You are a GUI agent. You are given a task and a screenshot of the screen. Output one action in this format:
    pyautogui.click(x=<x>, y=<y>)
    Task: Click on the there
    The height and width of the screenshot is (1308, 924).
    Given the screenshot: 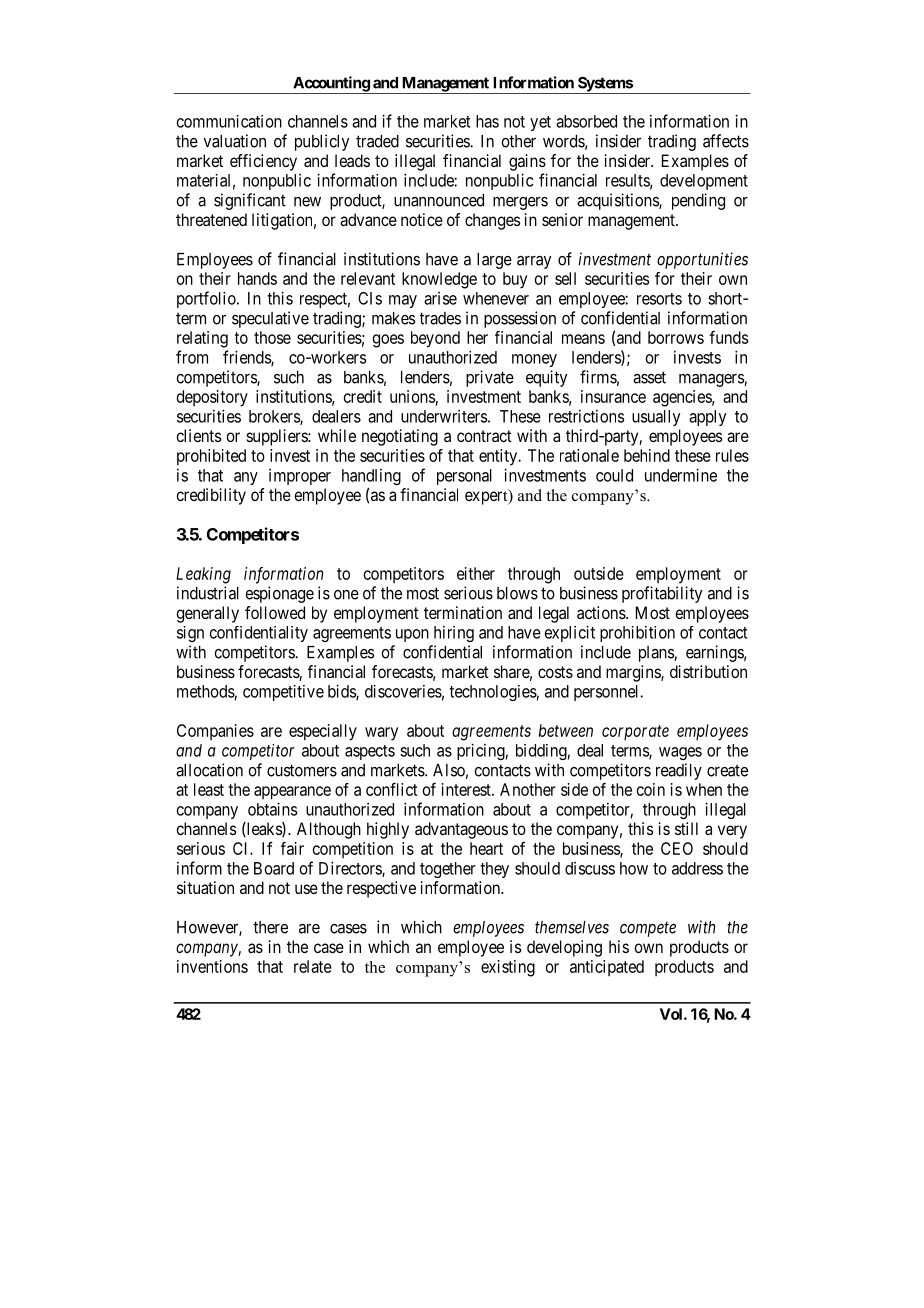 What is the action you would take?
    pyautogui.click(x=270, y=927)
